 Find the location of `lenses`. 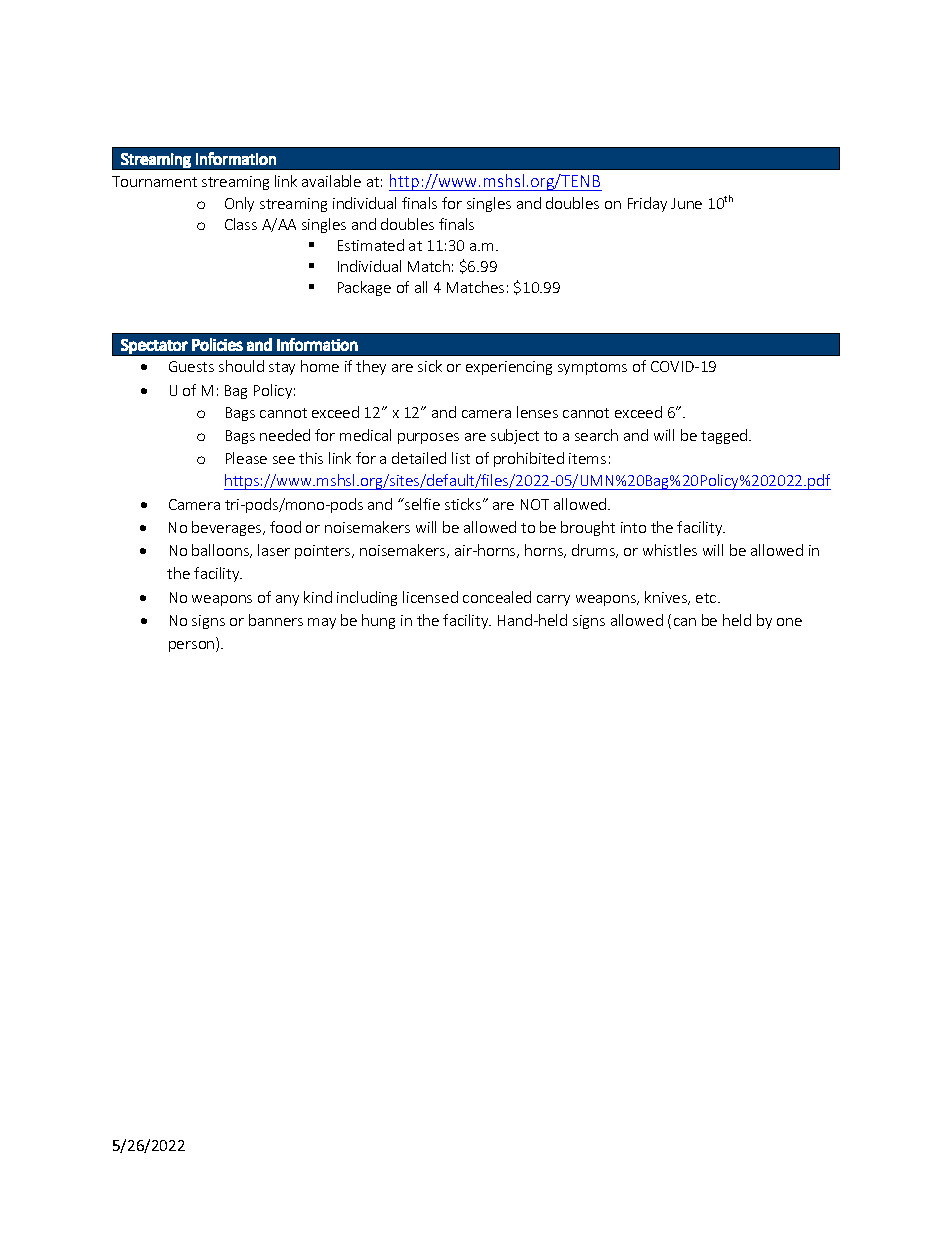

lenses is located at coordinates (537, 412).
